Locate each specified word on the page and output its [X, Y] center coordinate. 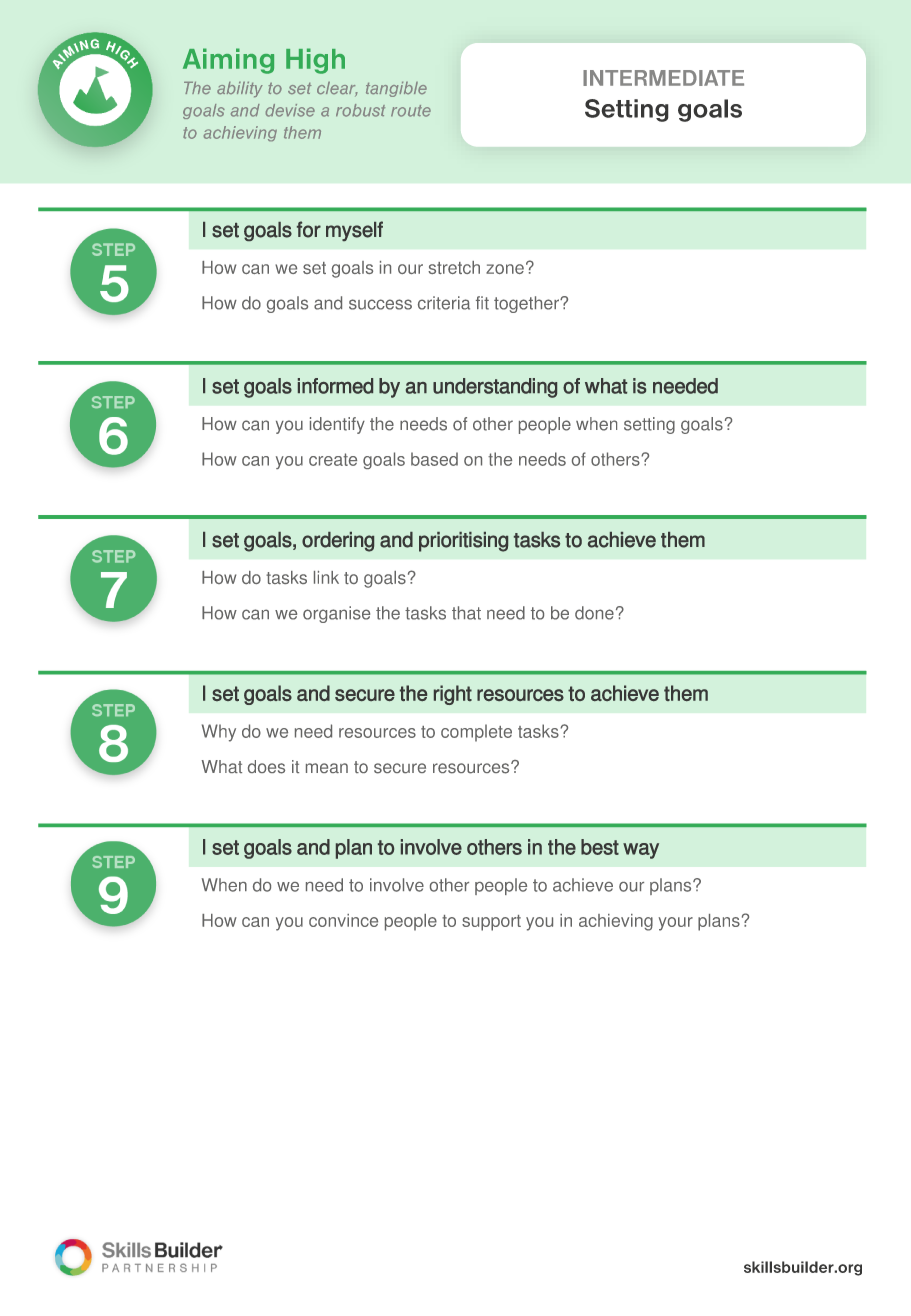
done [594, 613]
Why [219, 733]
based [434, 459]
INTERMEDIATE [663, 78]
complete [476, 733]
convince [343, 920]
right [453, 695]
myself [354, 231]
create [333, 459]
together [527, 304]
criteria [444, 303]
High [315, 61]
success [380, 304]
